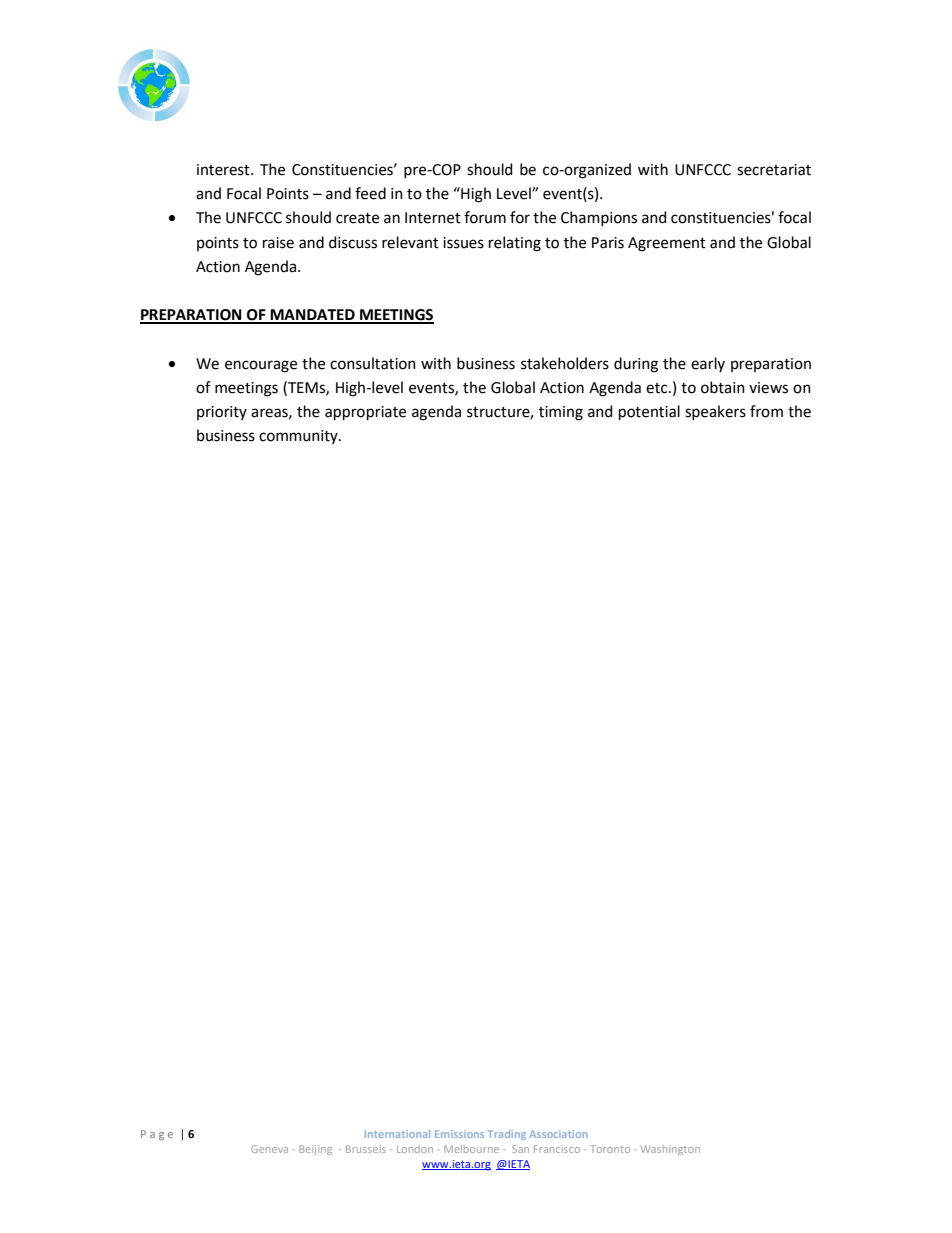 This page has height=1233, width=952. I want to click on timing, so click(561, 413).
